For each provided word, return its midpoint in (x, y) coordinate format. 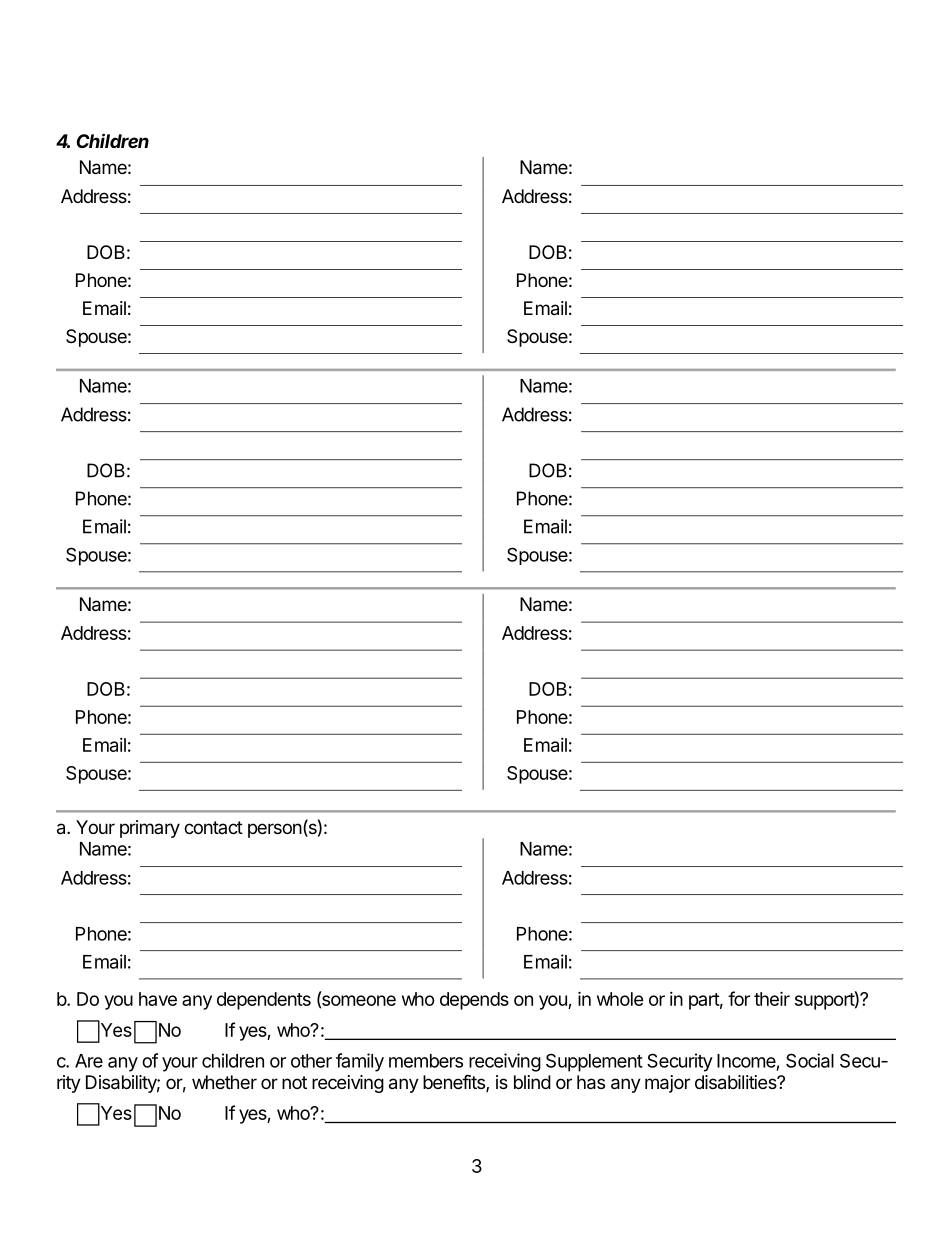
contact (213, 827)
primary (150, 829)
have (158, 999)
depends (474, 1001)
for (739, 998)
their (772, 998)
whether (224, 1082)
